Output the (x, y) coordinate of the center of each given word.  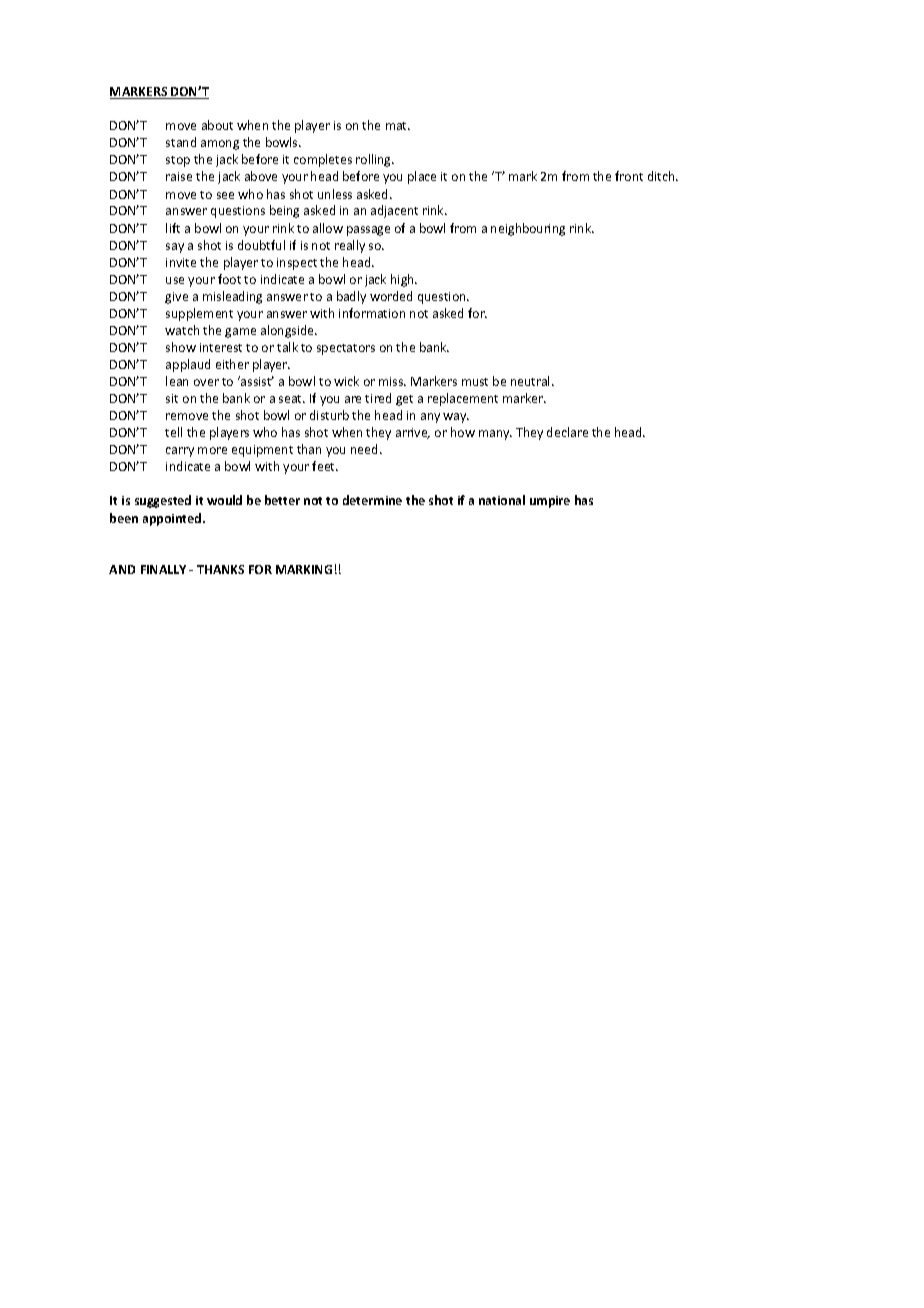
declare (567, 432)
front (629, 176)
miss (392, 381)
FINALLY (163, 569)
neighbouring (528, 229)
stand (181, 142)
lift (173, 228)
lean (177, 381)
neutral (532, 381)
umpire (550, 502)
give (176, 298)
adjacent (394, 211)
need (364, 449)
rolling (375, 160)
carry (180, 452)
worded (391, 296)
